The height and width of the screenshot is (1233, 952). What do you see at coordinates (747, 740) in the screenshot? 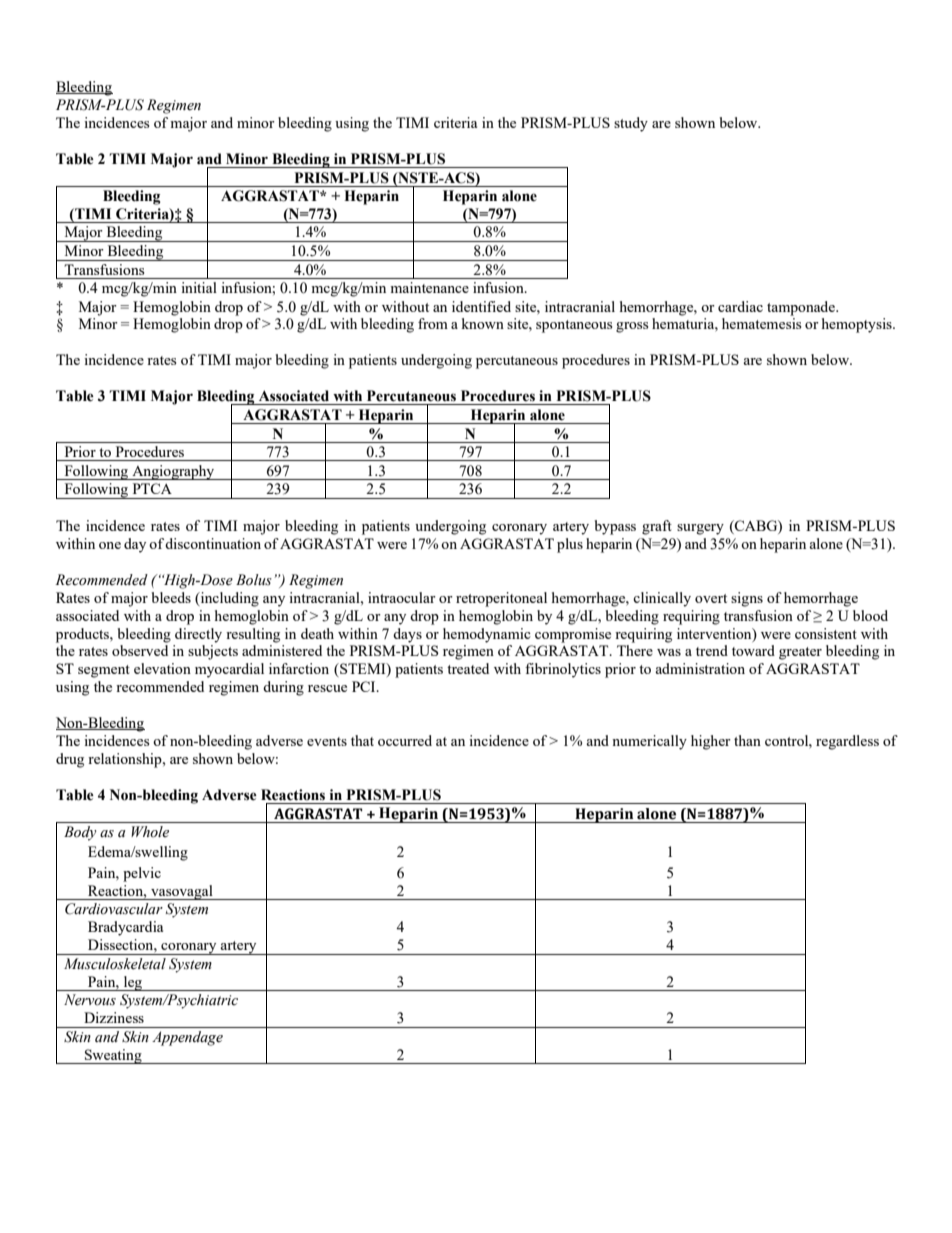
I see `than` at bounding box center [747, 740].
